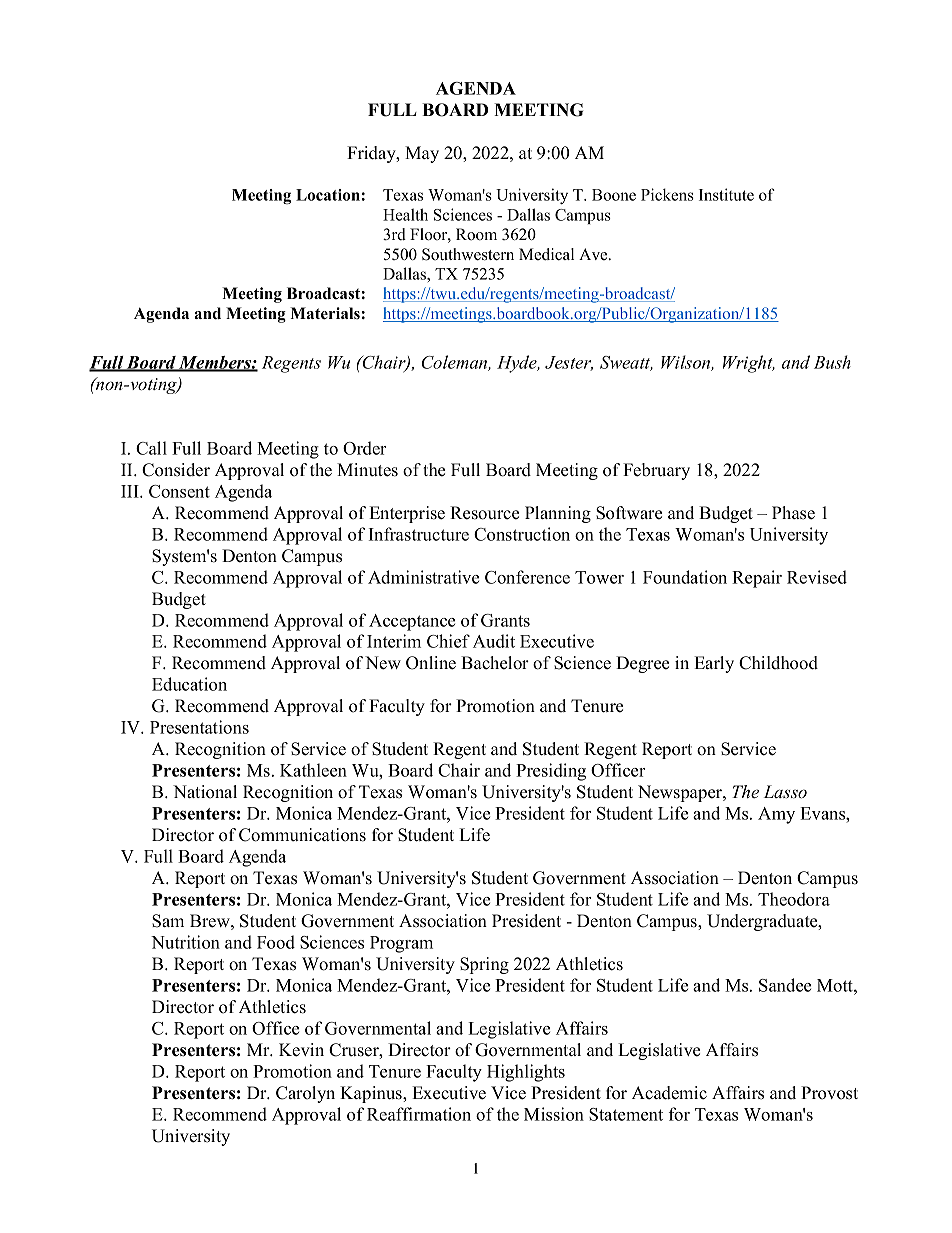  Describe the element at coordinates (179, 491) in the screenshot. I see `Consent` at that location.
